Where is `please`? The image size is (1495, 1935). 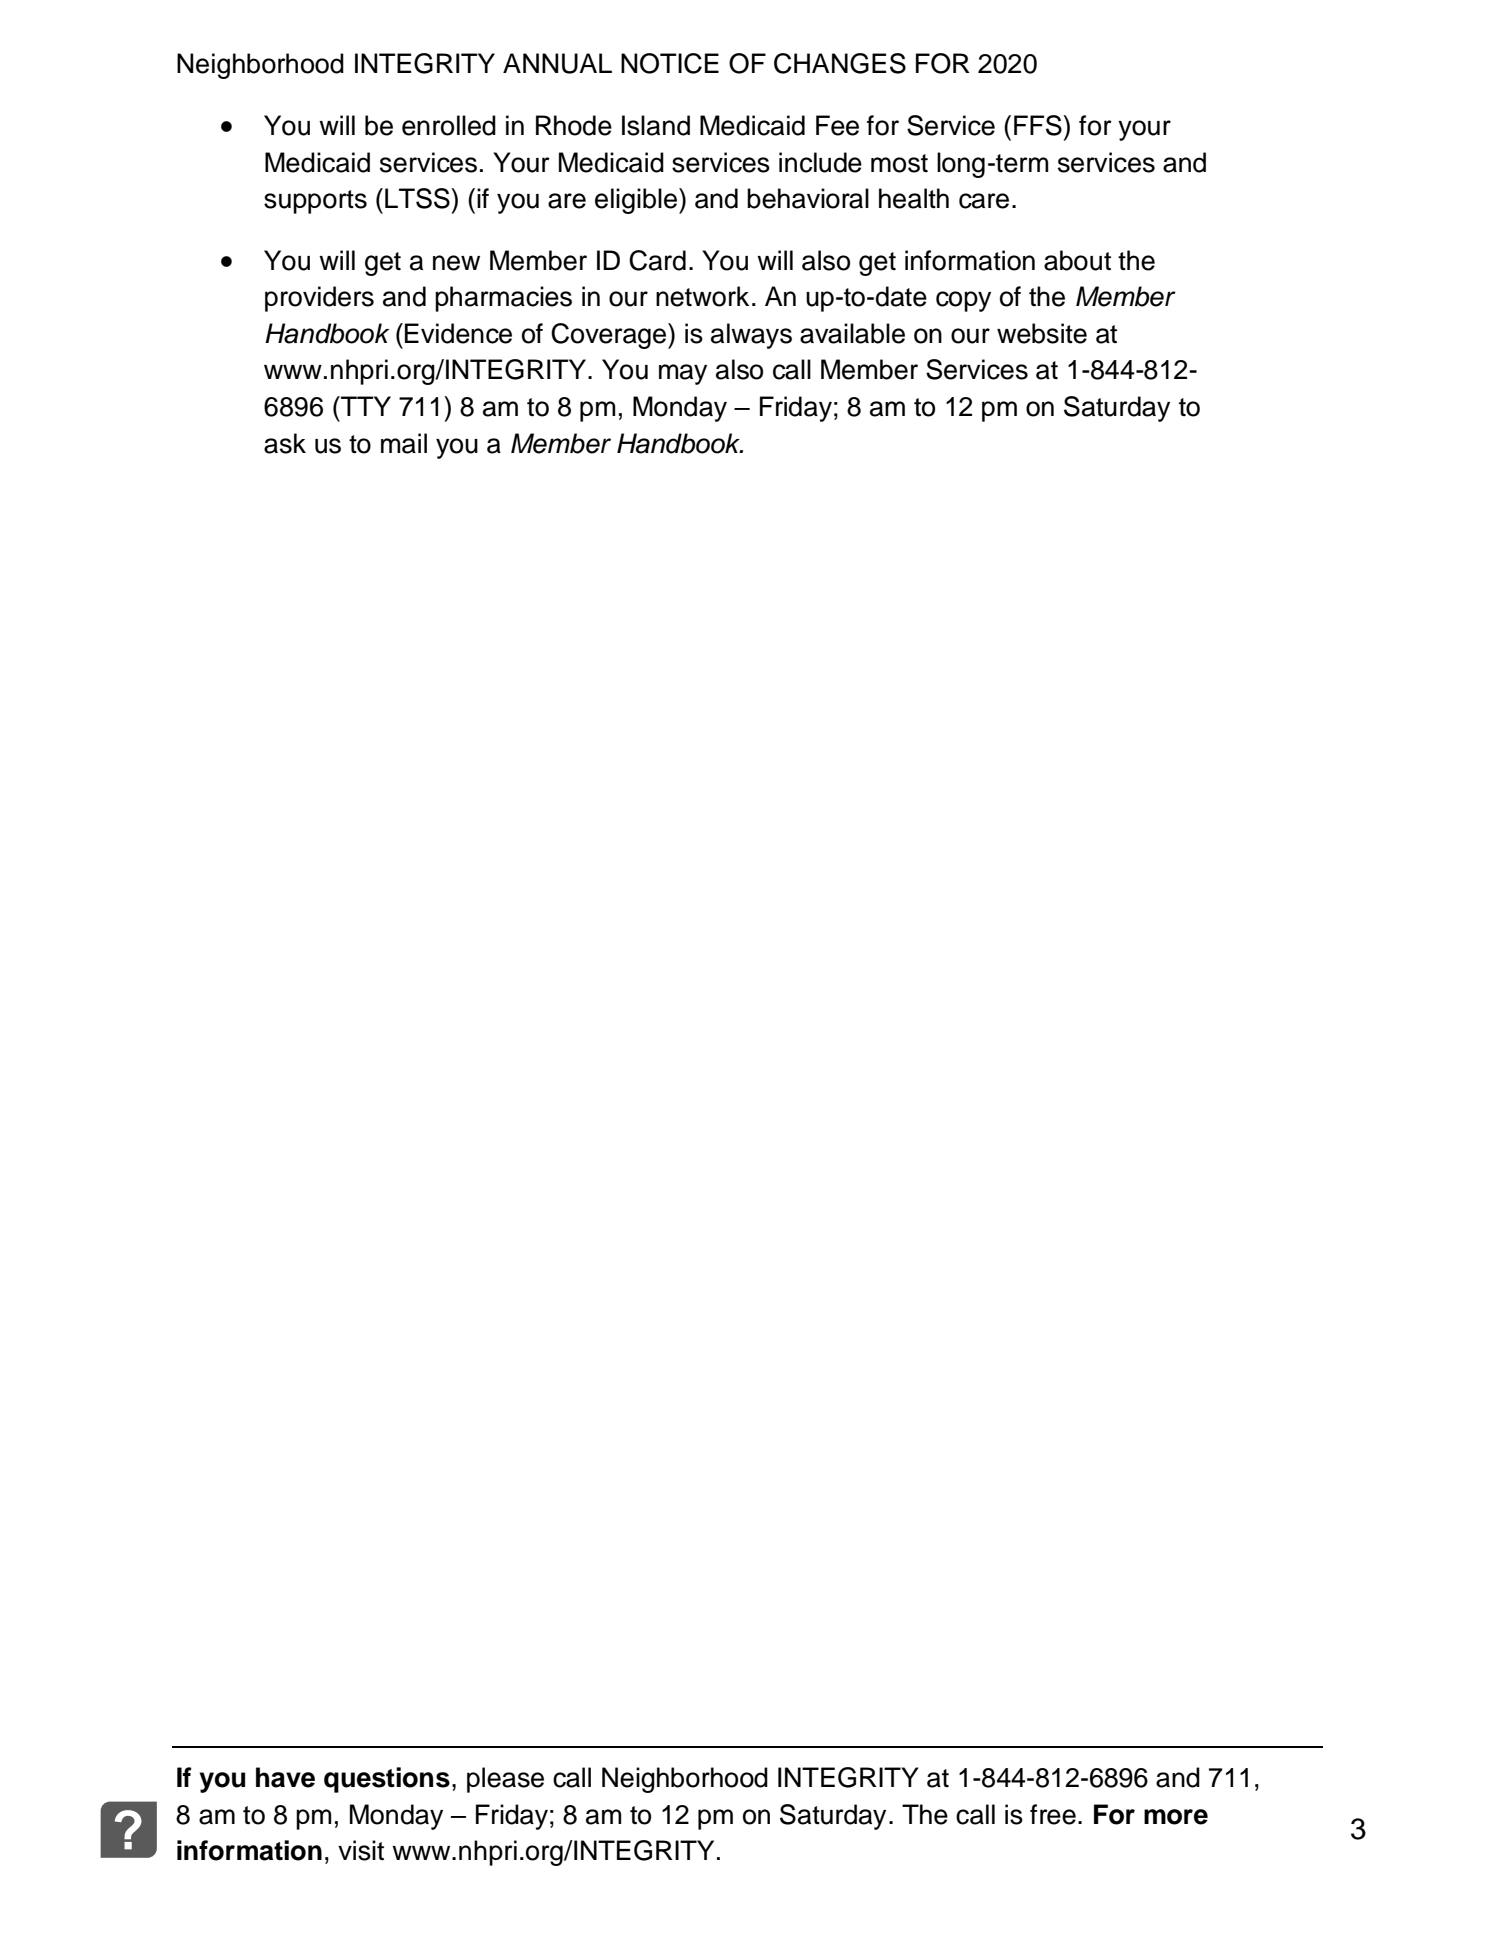 please is located at coordinates (505, 1780).
